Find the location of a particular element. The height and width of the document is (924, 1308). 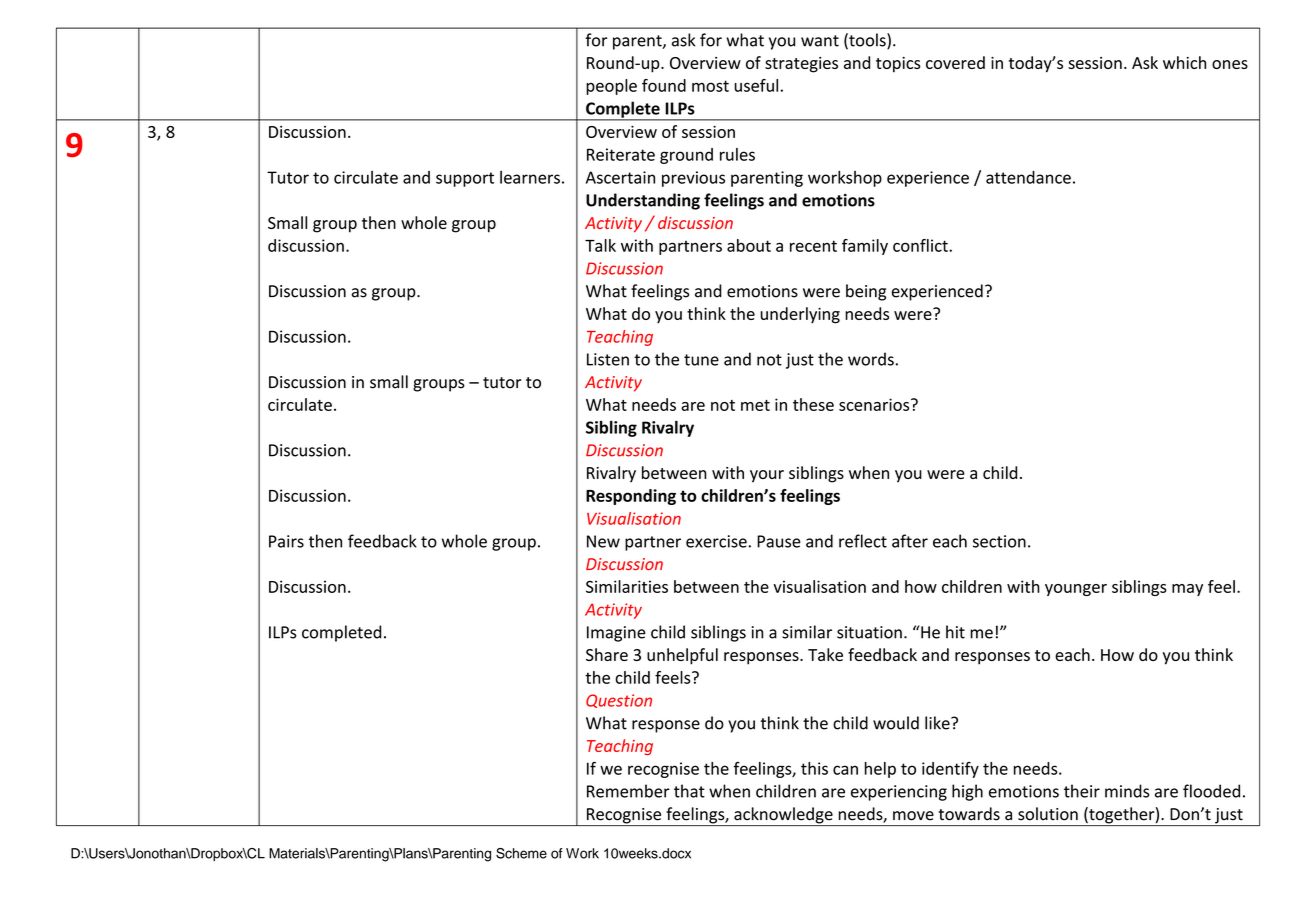

Scheme is located at coordinates (521, 853).
